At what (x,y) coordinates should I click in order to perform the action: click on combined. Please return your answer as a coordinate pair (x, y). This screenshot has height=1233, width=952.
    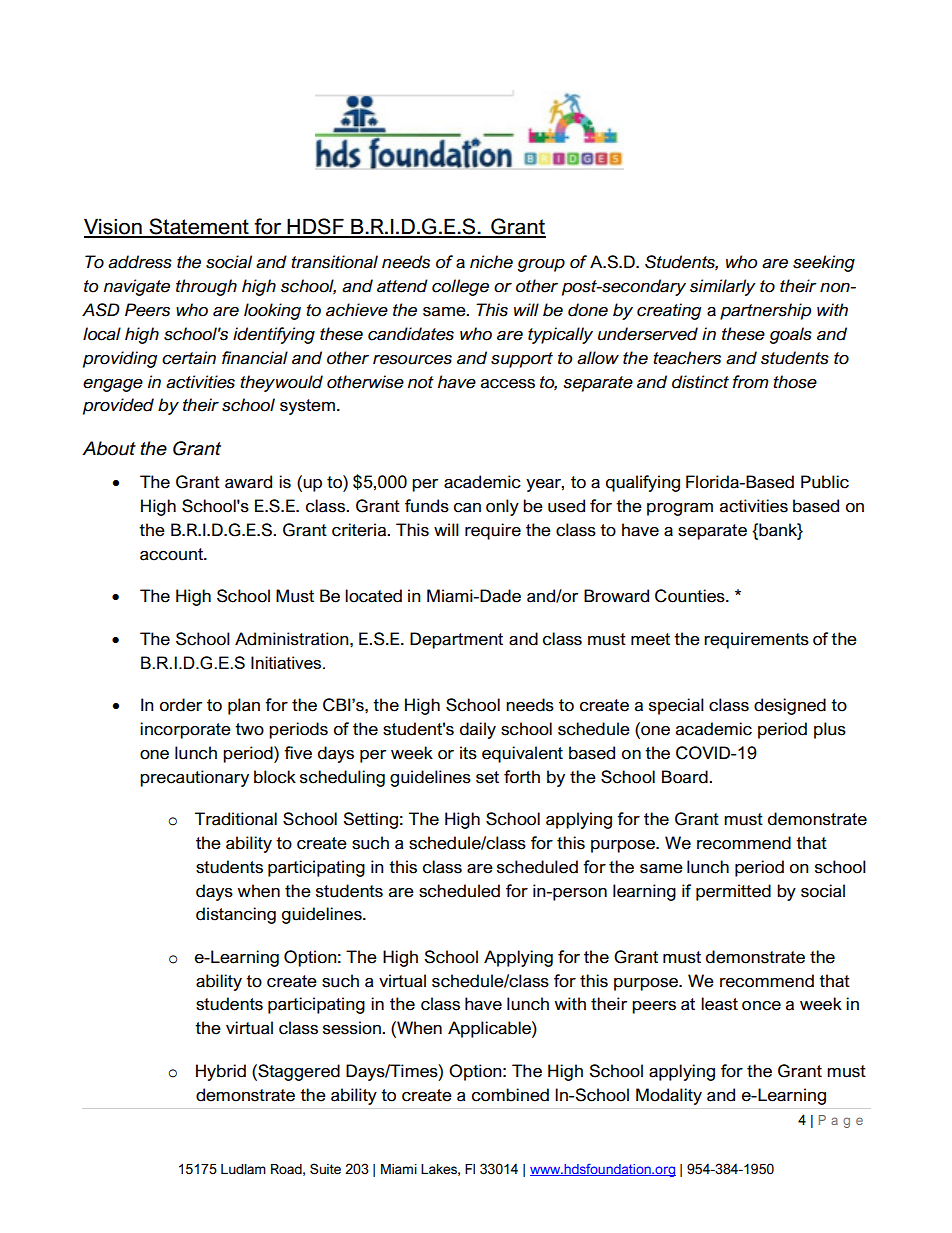
    Looking at the image, I should click on (510, 1095).
